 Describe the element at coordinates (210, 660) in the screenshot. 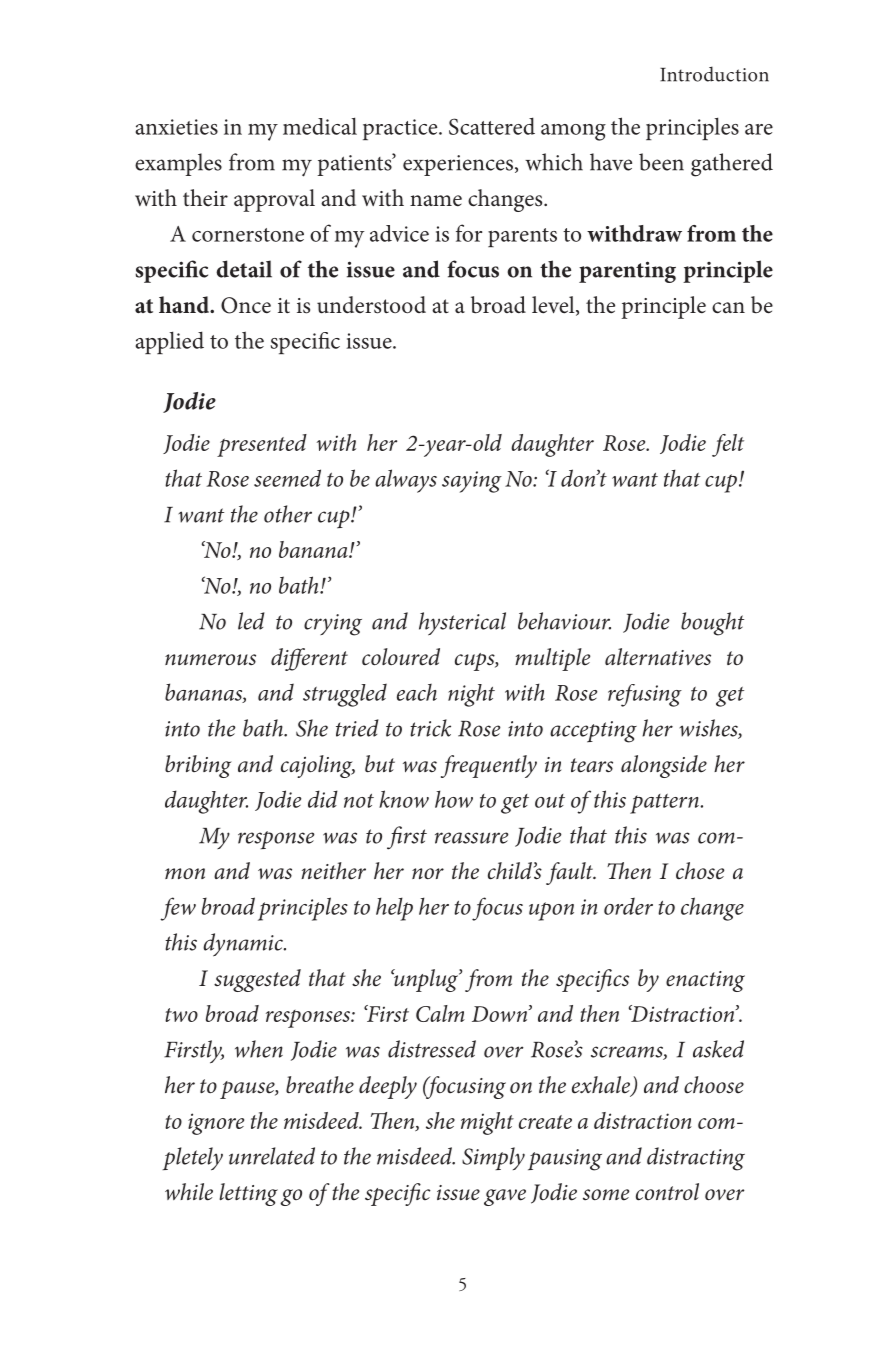

I see `numerous` at that location.
